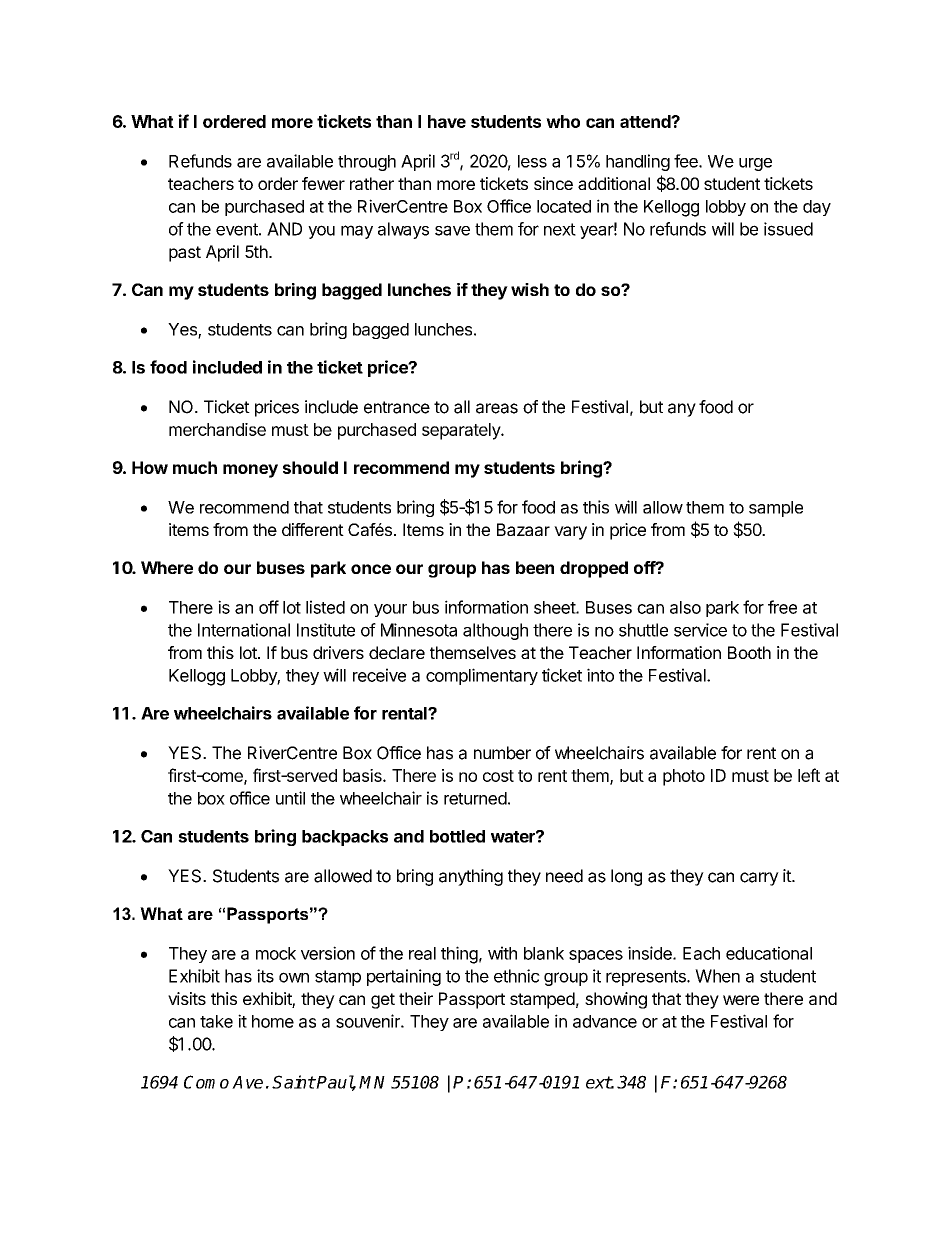 This screenshot has height=1233, width=952. Describe the element at coordinates (323, 183) in the screenshot. I see `fewer` at that location.
